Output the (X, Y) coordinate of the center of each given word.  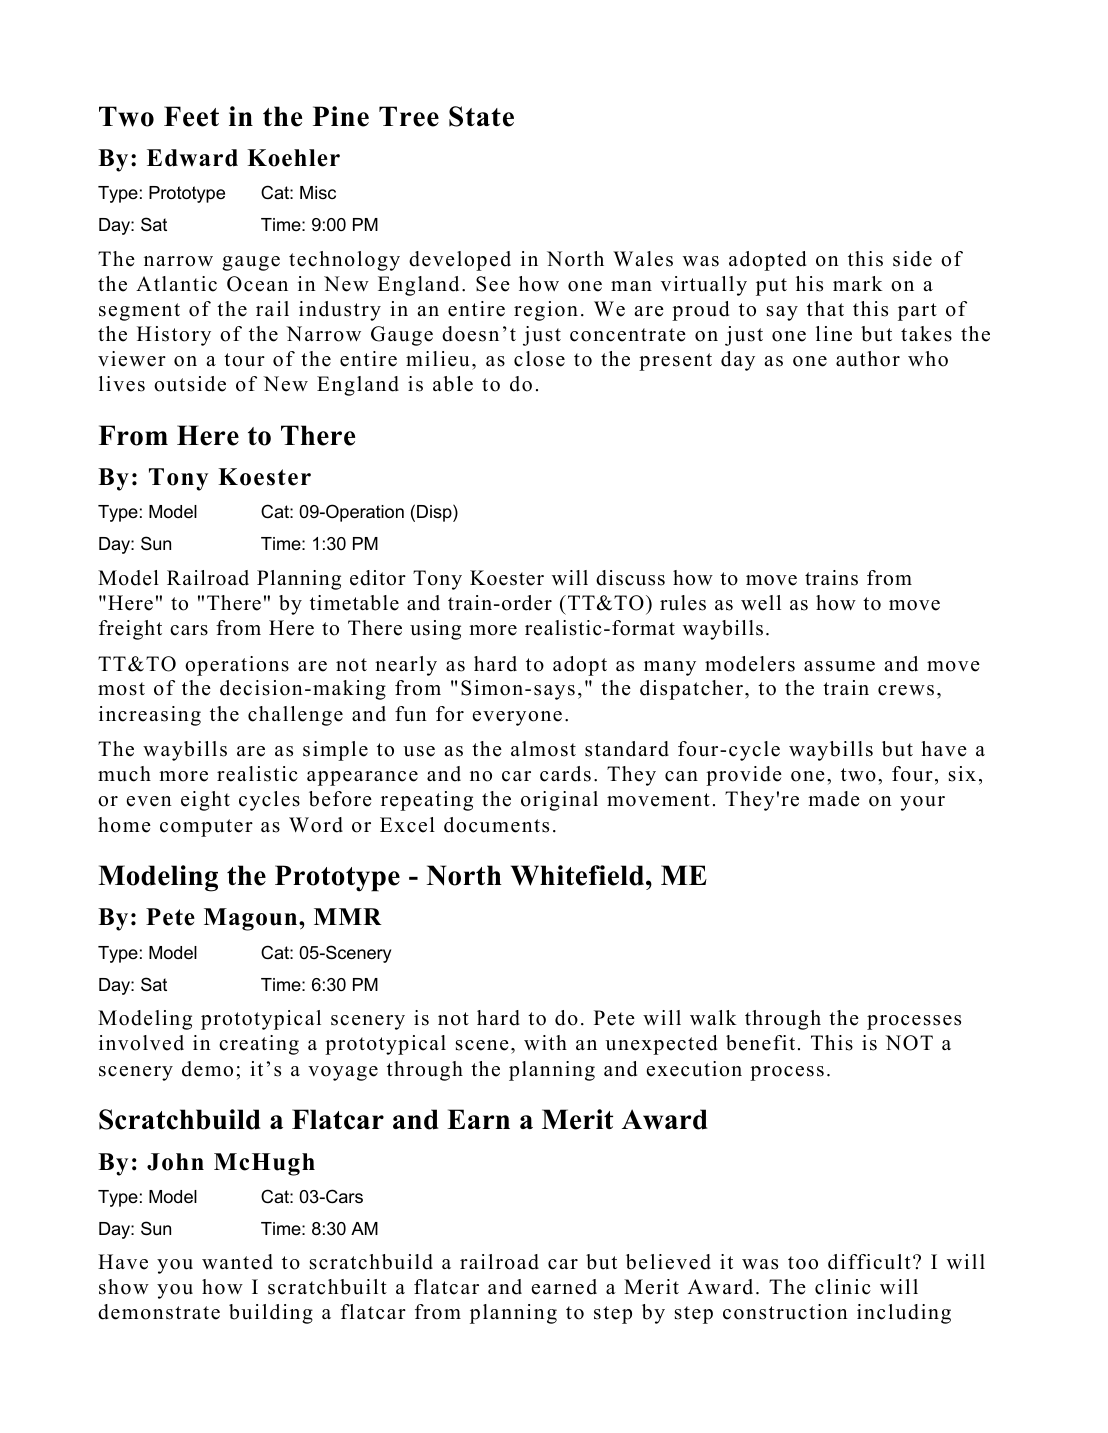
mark (858, 283)
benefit (760, 1043)
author (868, 359)
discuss (630, 578)
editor (378, 578)
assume (839, 666)
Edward (192, 158)
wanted (237, 1262)
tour (244, 360)
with (545, 1042)
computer (206, 828)
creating (259, 1045)
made (834, 799)
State (481, 116)
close (539, 359)
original (559, 801)
